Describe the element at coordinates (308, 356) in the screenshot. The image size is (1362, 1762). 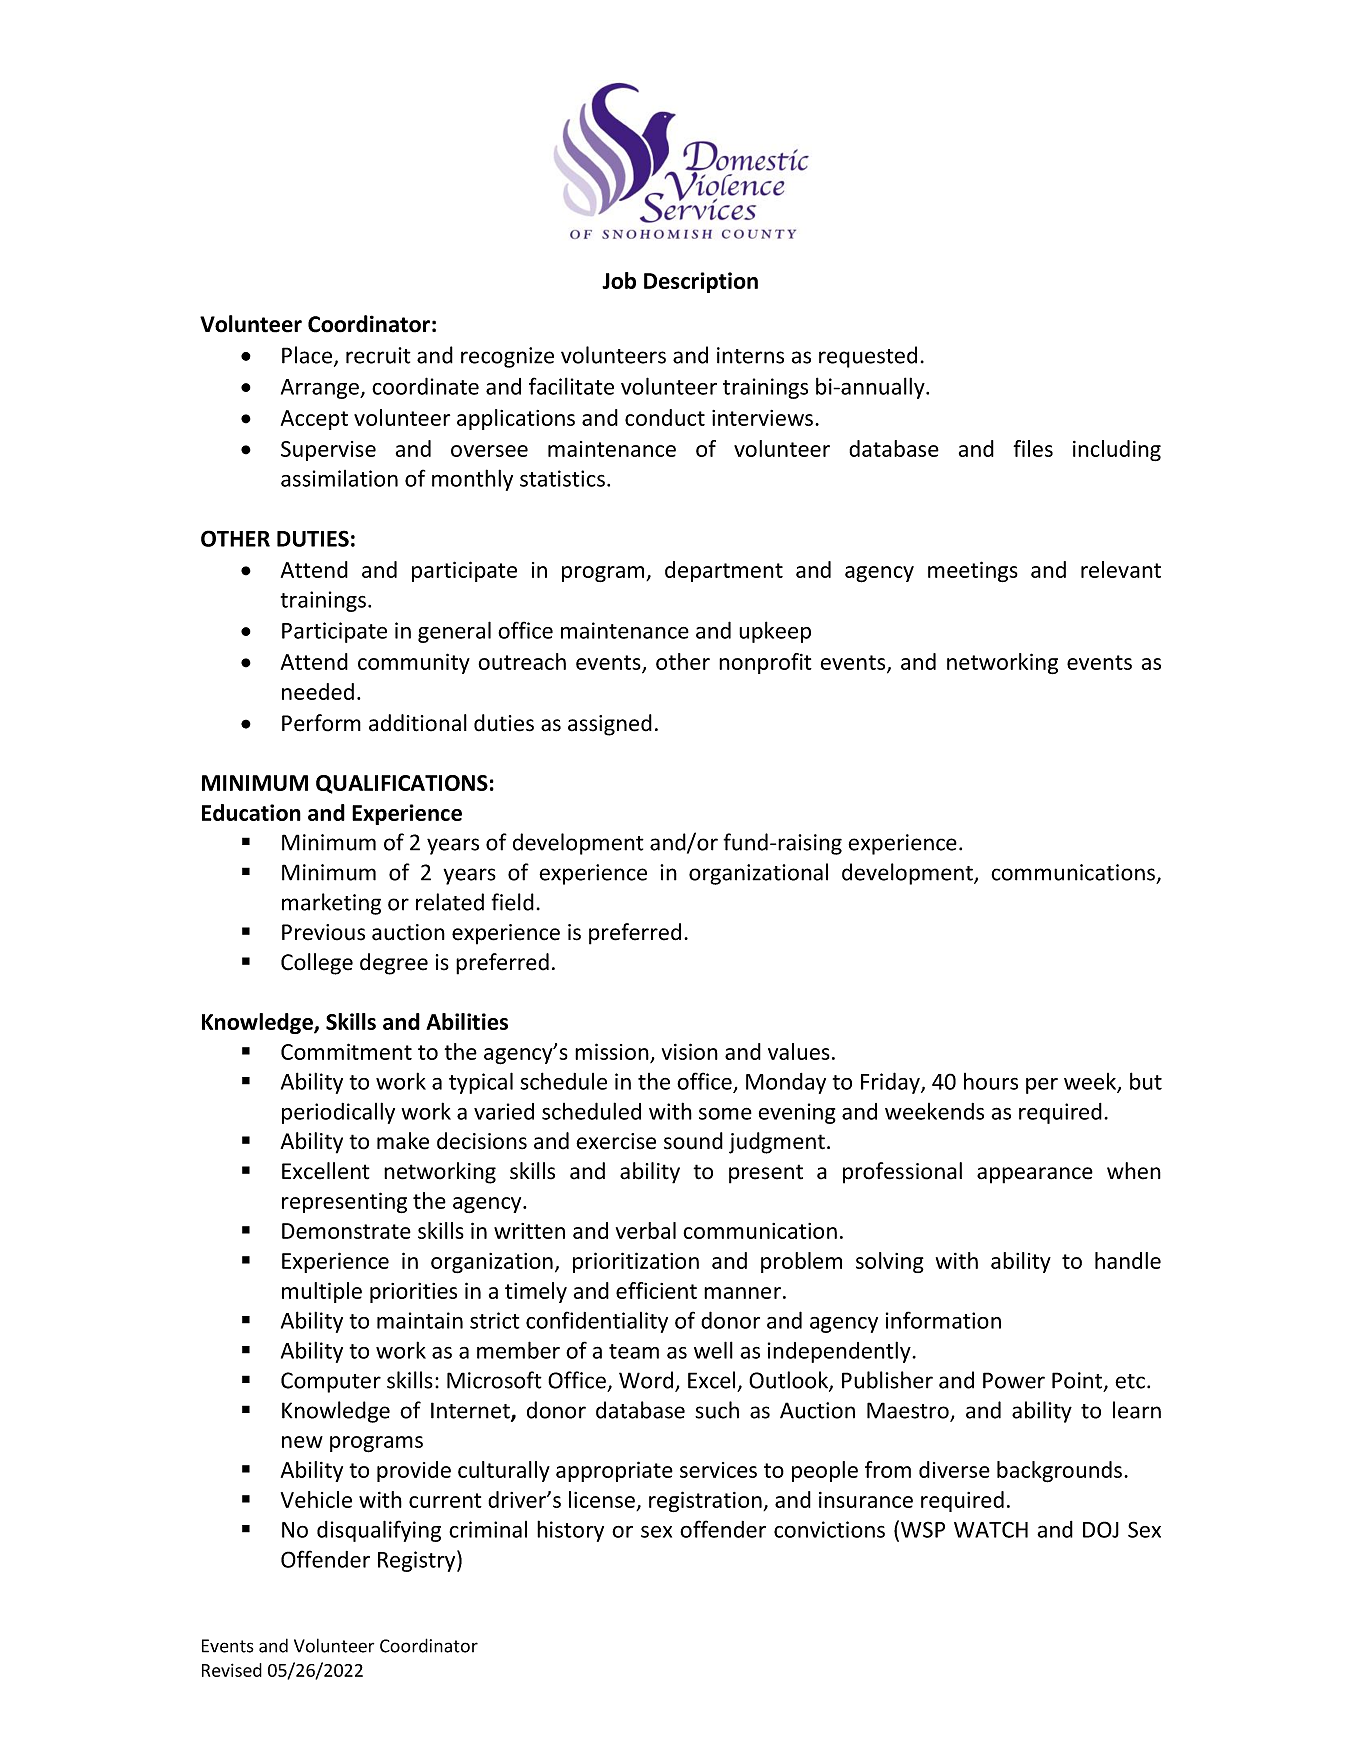
I see `Place` at that location.
